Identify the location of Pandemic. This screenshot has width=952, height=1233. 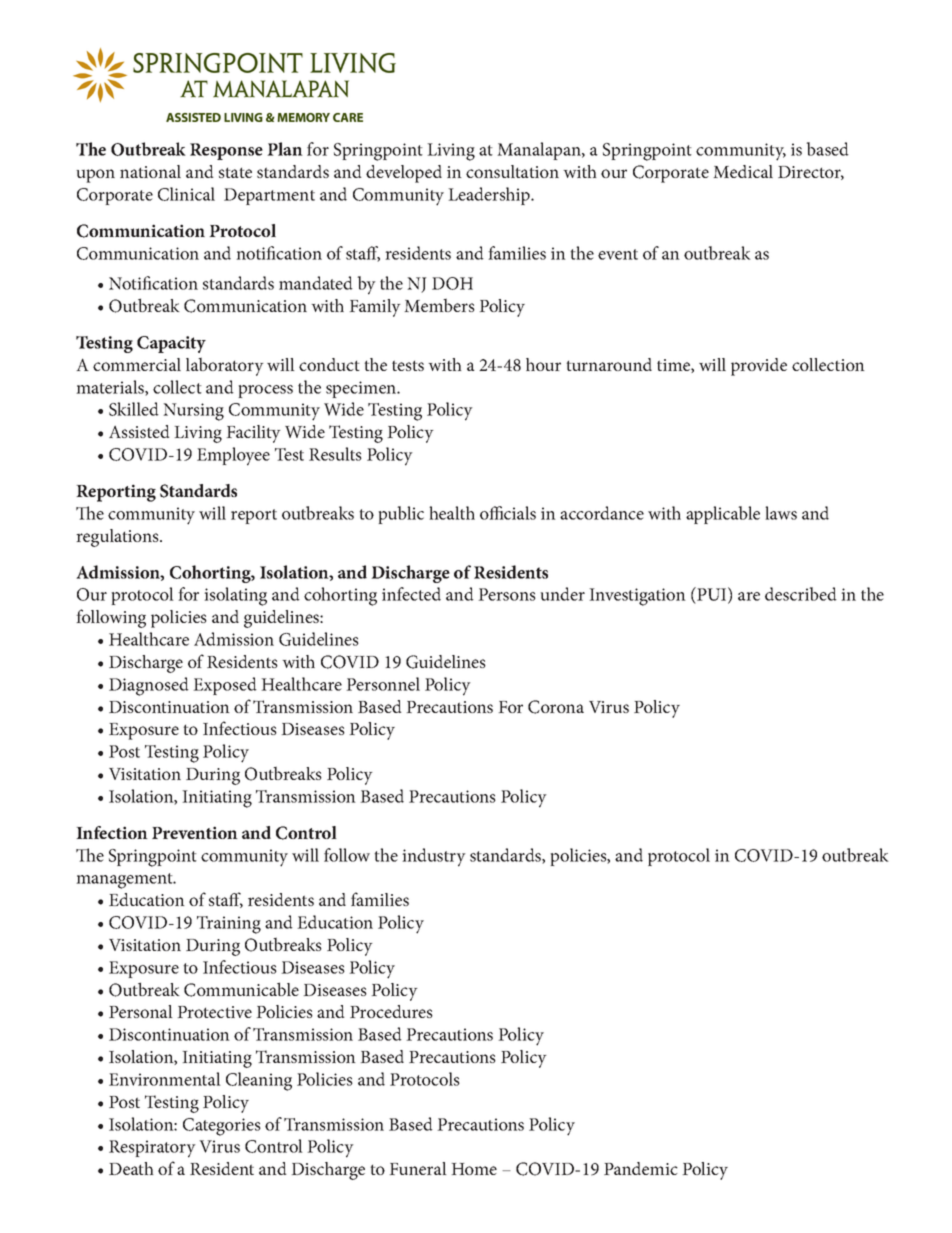
(641, 1168).
